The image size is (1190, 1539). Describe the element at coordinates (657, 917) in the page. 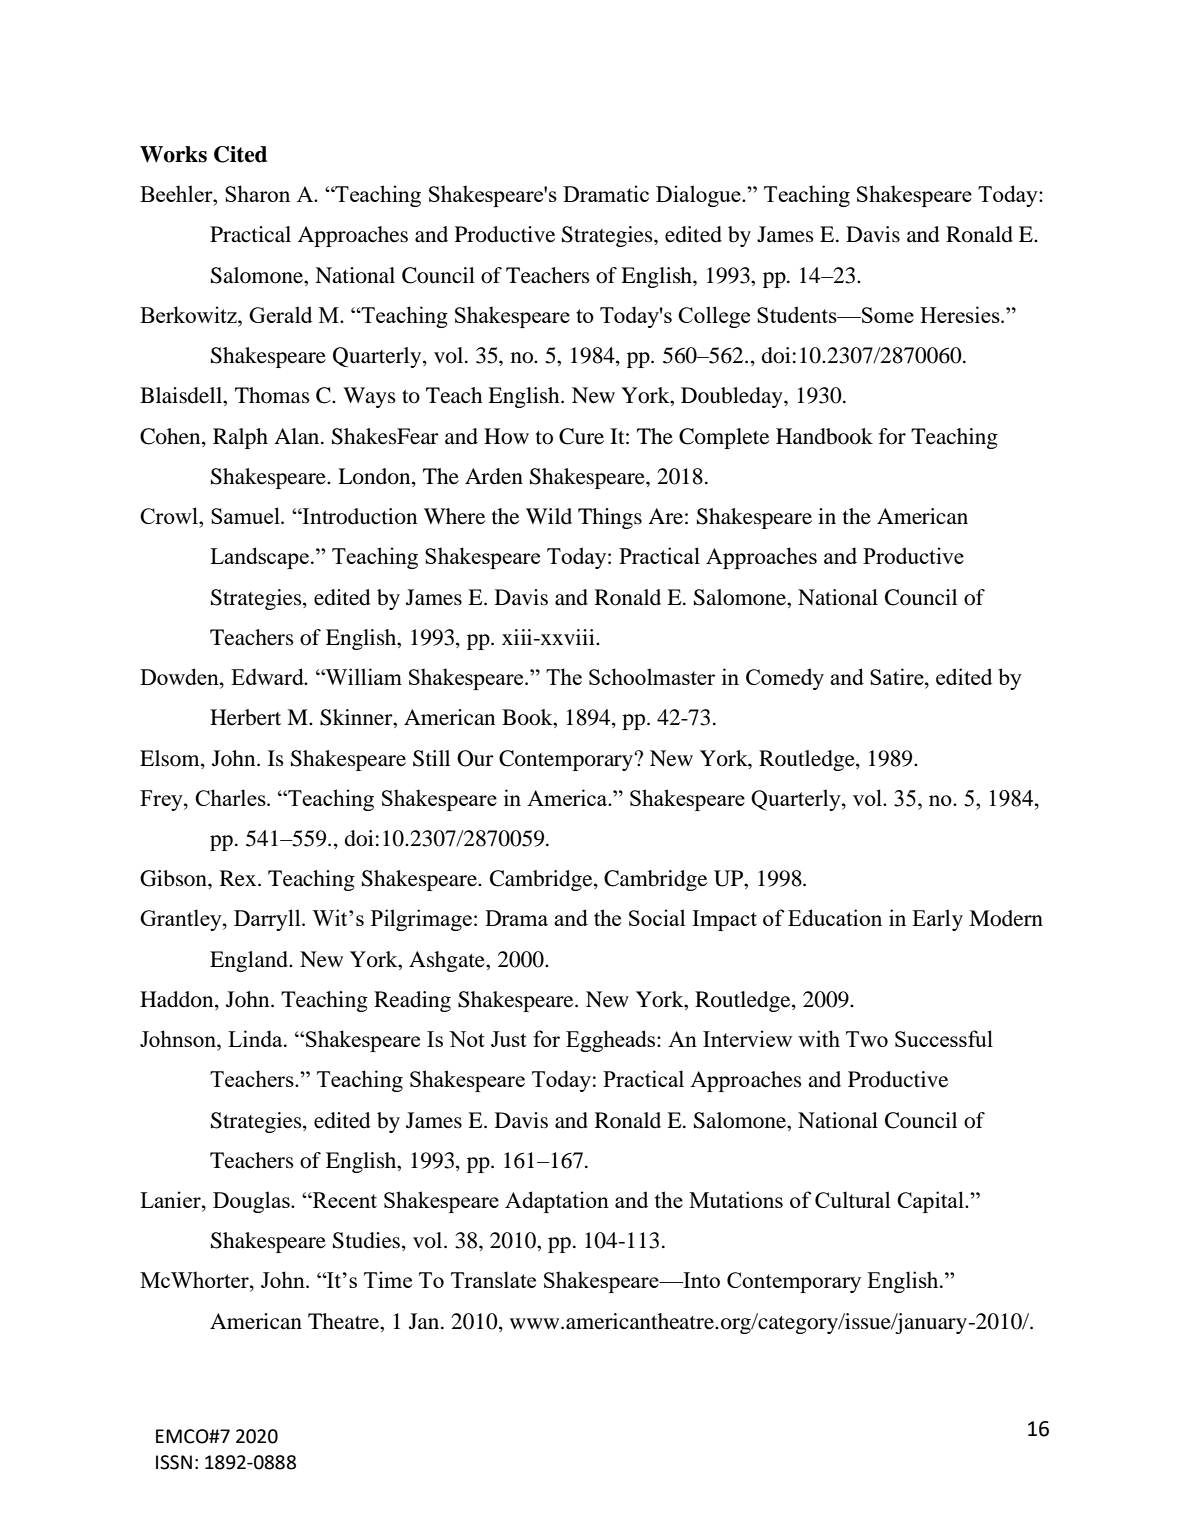

I see `Social` at that location.
